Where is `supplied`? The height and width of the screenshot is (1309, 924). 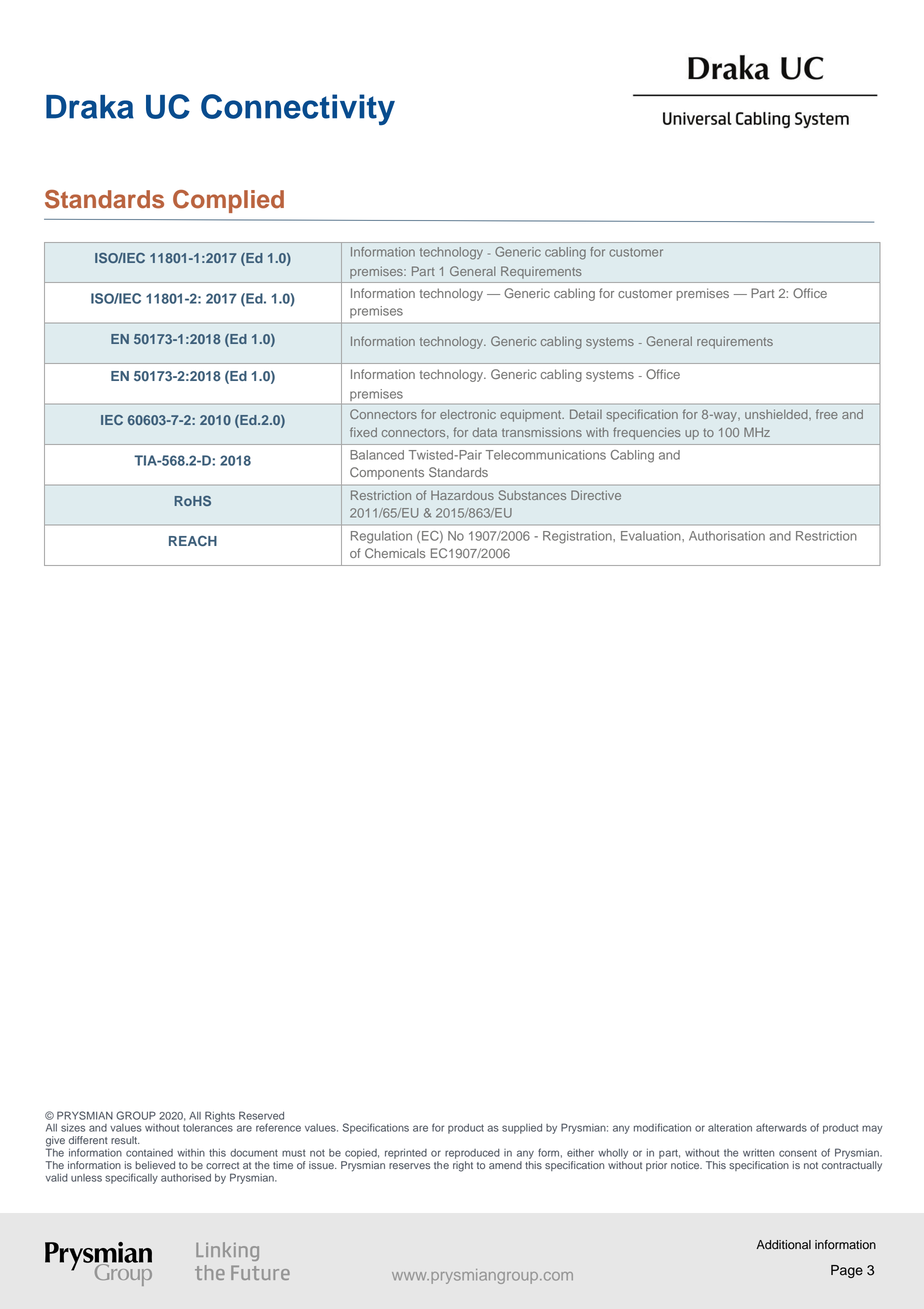 supplied is located at coordinates (522, 1129).
